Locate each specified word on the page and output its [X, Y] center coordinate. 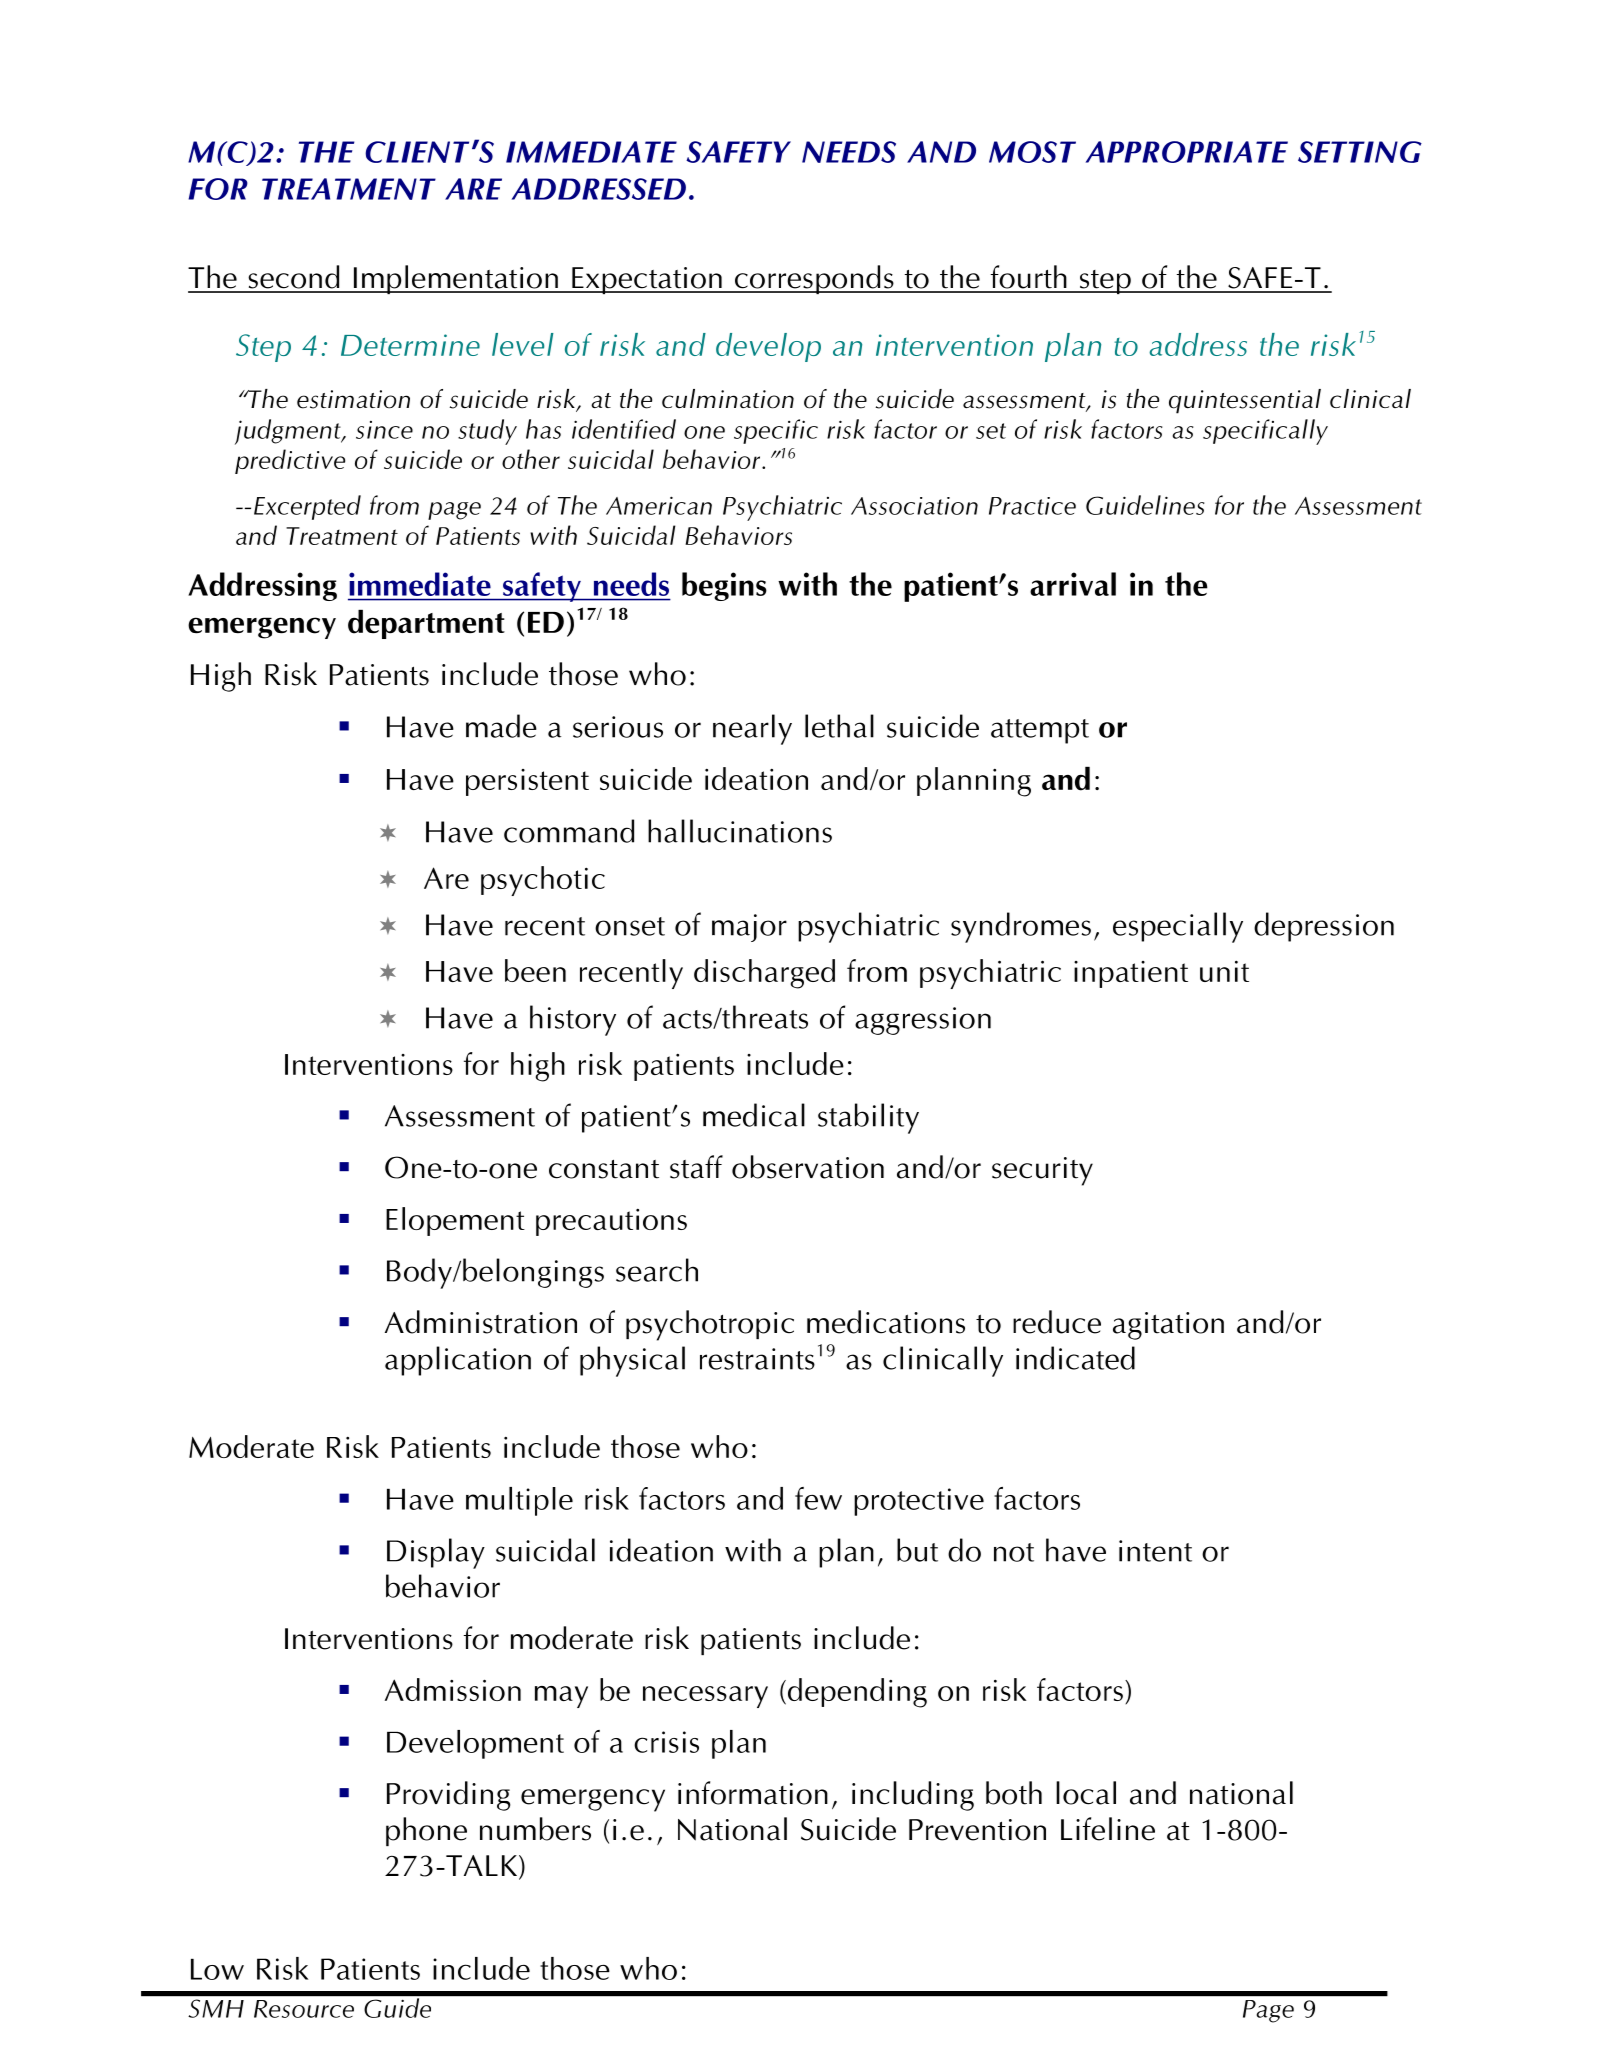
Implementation [455, 279]
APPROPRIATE [1187, 152]
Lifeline [1108, 1829]
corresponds [814, 279]
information [753, 1793]
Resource [304, 2009]
